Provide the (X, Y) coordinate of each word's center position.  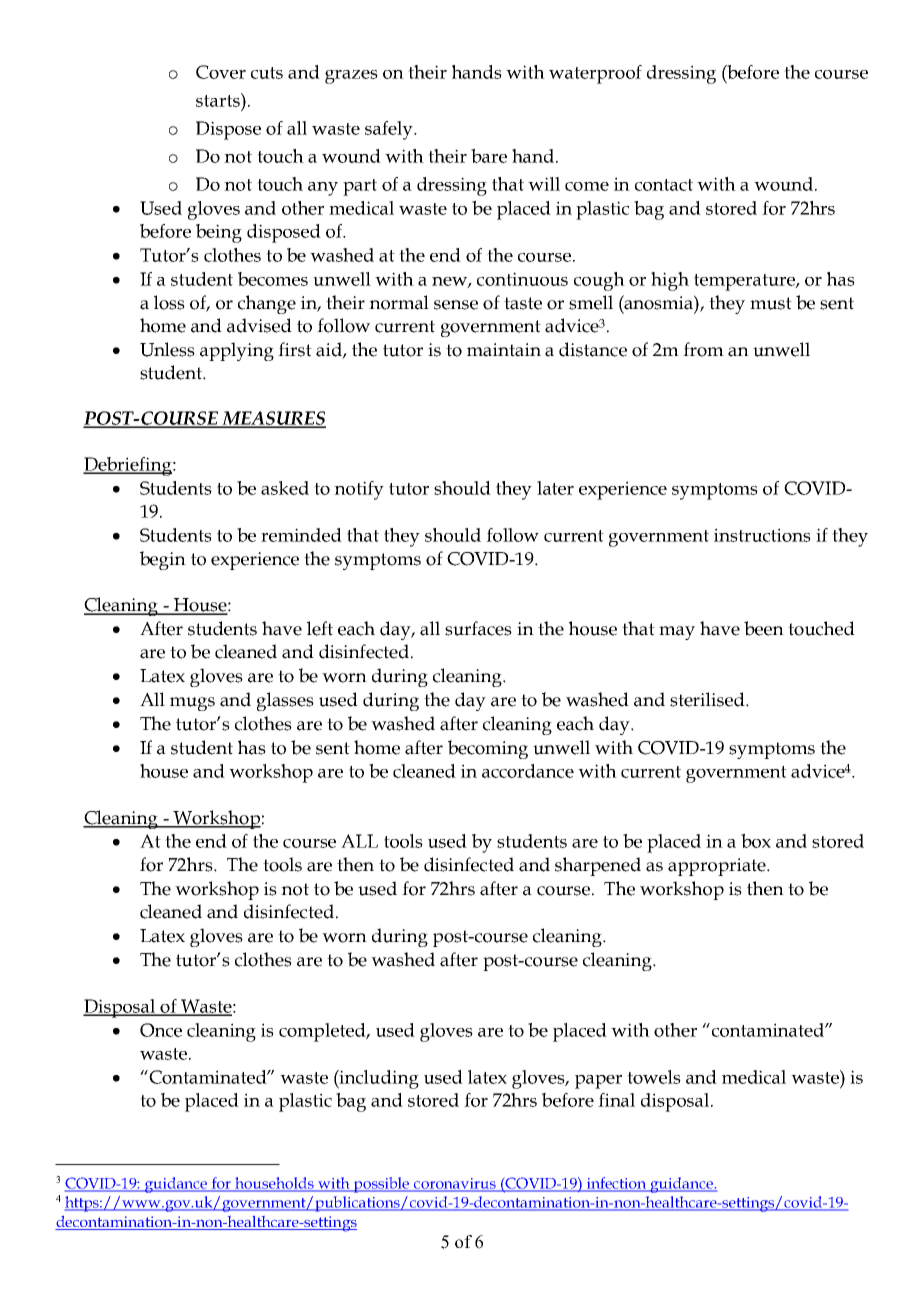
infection (617, 1184)
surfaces (478, 628)
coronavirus (455, 1184)
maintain (504, 350)
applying (237, 351)
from (703, 349)
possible (382, 1185)
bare (489, 156)
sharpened (598, 866)
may (677, 633)
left (320, 628)
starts (219, 100)
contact (664, 185)
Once (161, 1030)
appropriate (718, 867)
